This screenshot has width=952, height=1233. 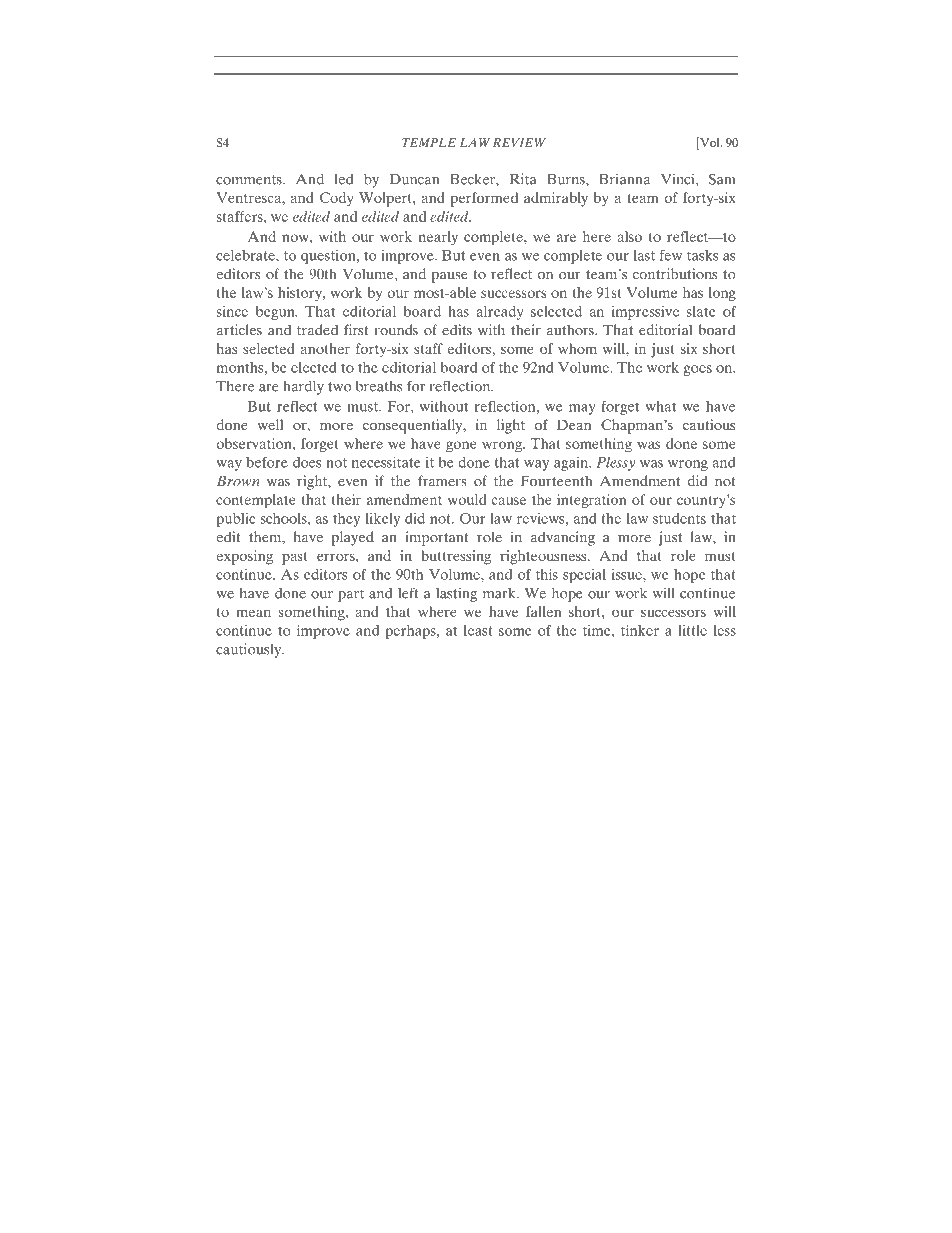 What do you see at coordinates (640, 630) in the screenshot?
I see `tinker` at bounding box center [640, 630].
